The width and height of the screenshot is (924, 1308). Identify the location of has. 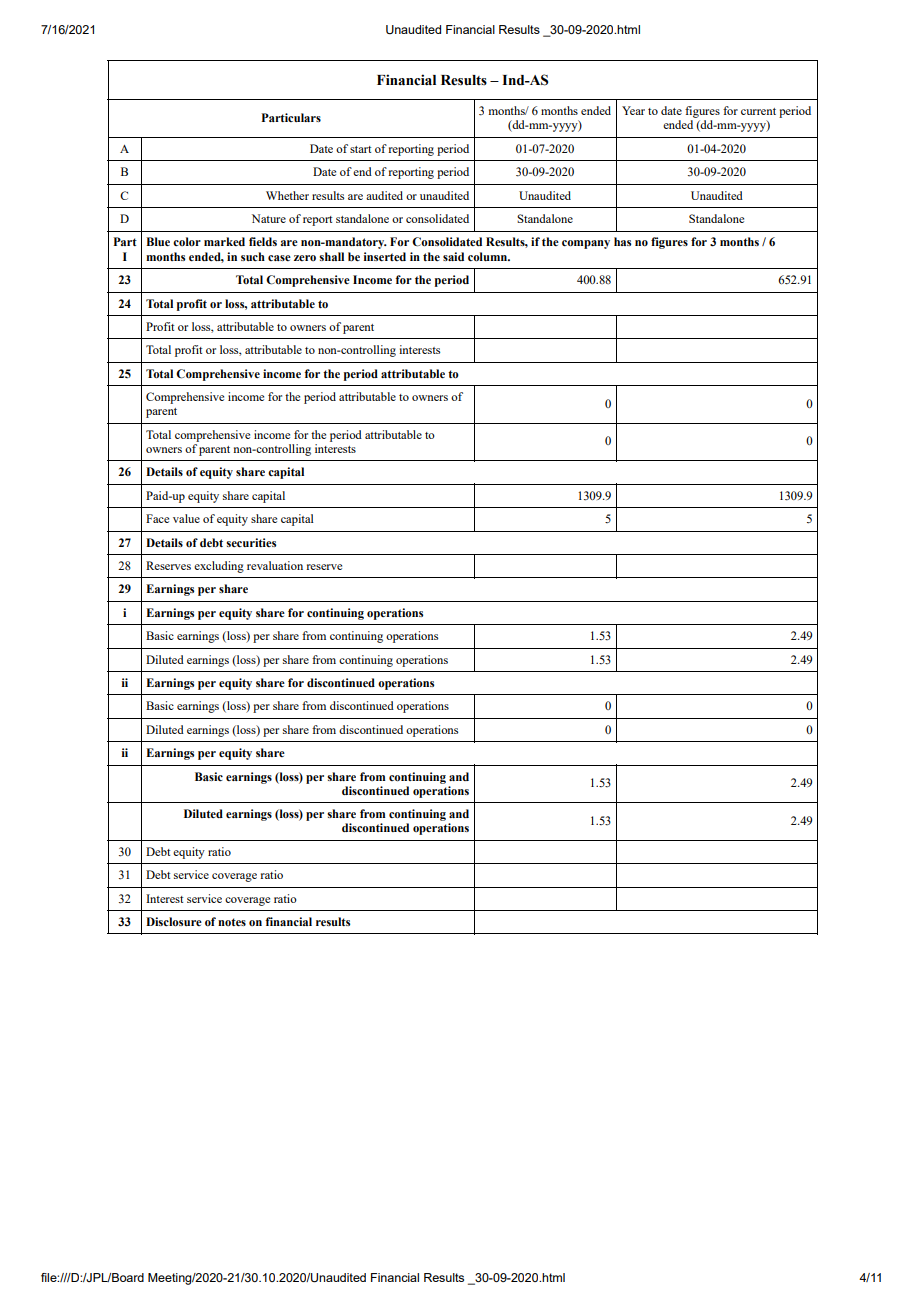
(622, 241).
